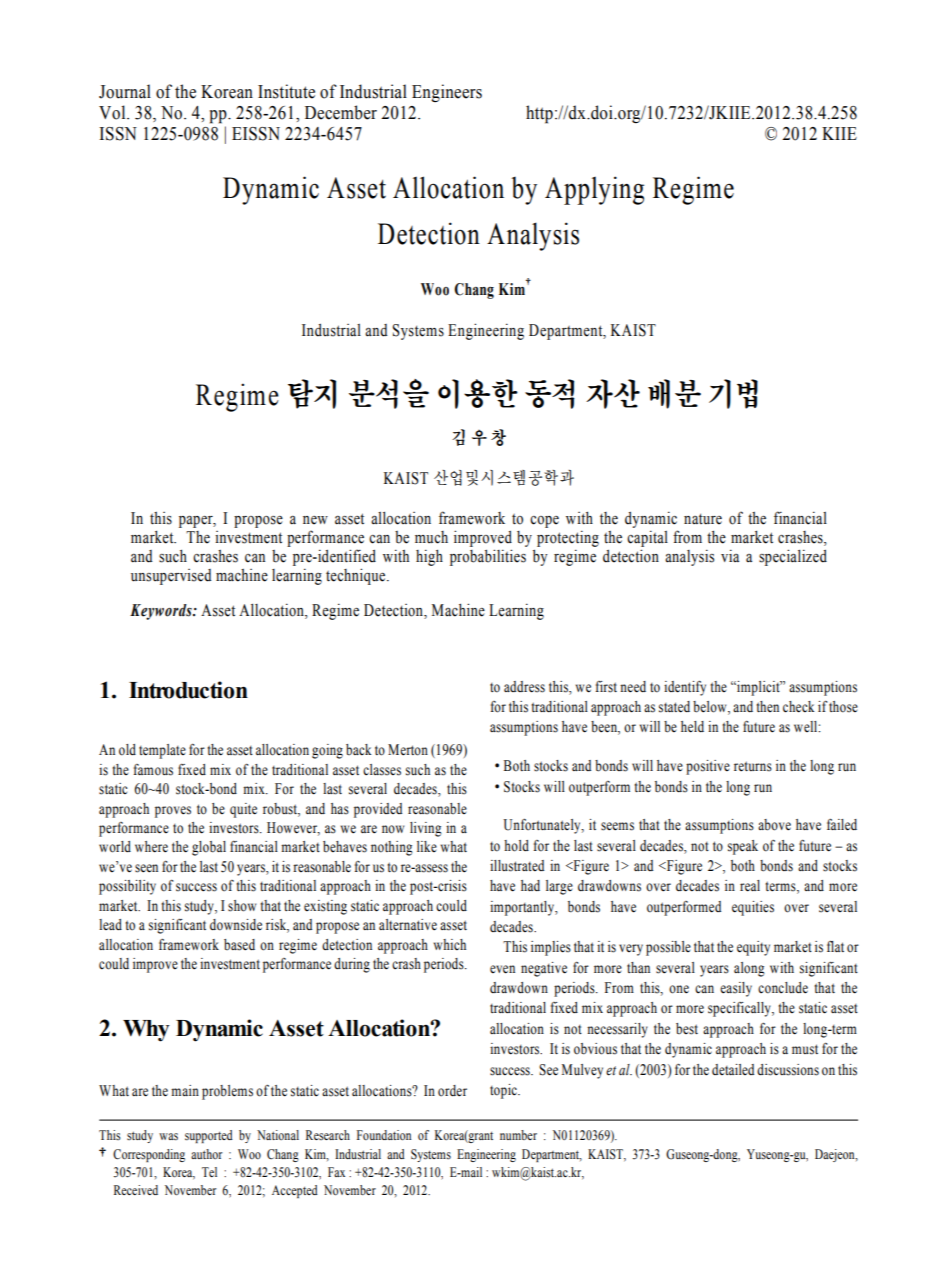  Describe the element at coordinates (758, 688) in the page. I see `implicit` at that location.
